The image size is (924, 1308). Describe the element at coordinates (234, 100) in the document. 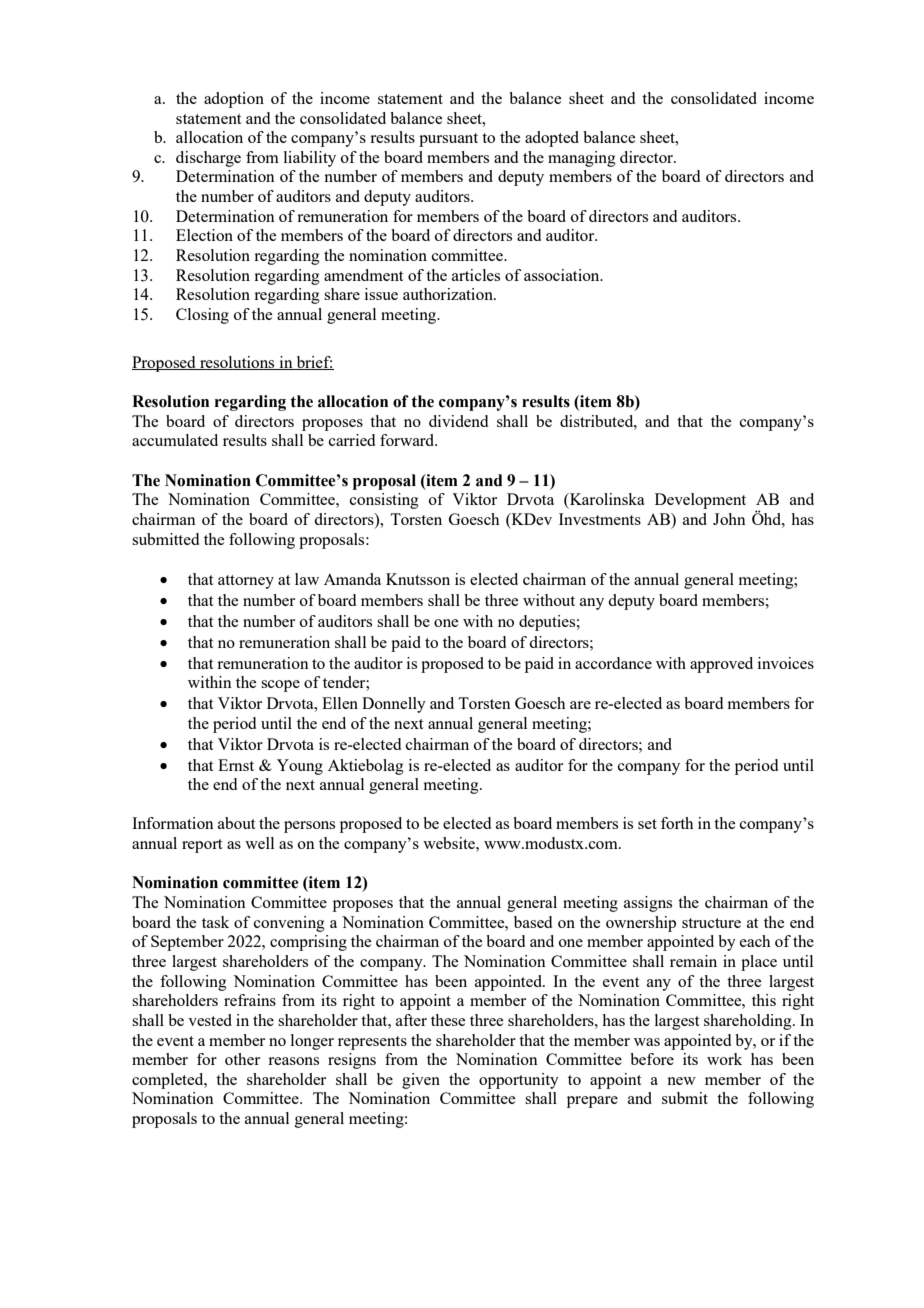

I see `adoption` at that location.
